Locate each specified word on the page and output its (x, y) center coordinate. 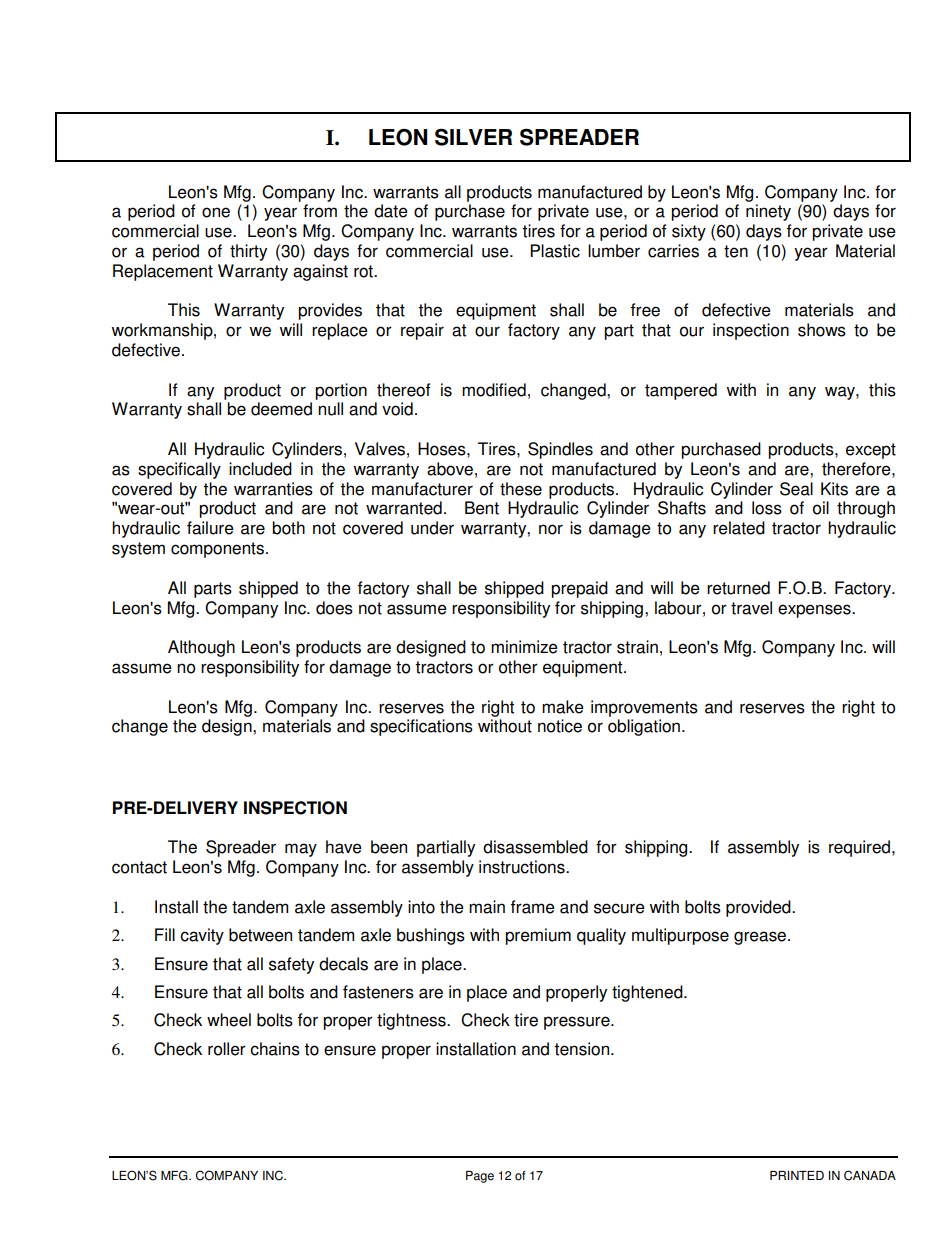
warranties (273, 489)
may (301, 850)
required (861, 848)
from (320, 211)
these (521, 489)
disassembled (535, 847)
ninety (768, 212)
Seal (796, 489)
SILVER (473, 137)
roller (227, 1049)
